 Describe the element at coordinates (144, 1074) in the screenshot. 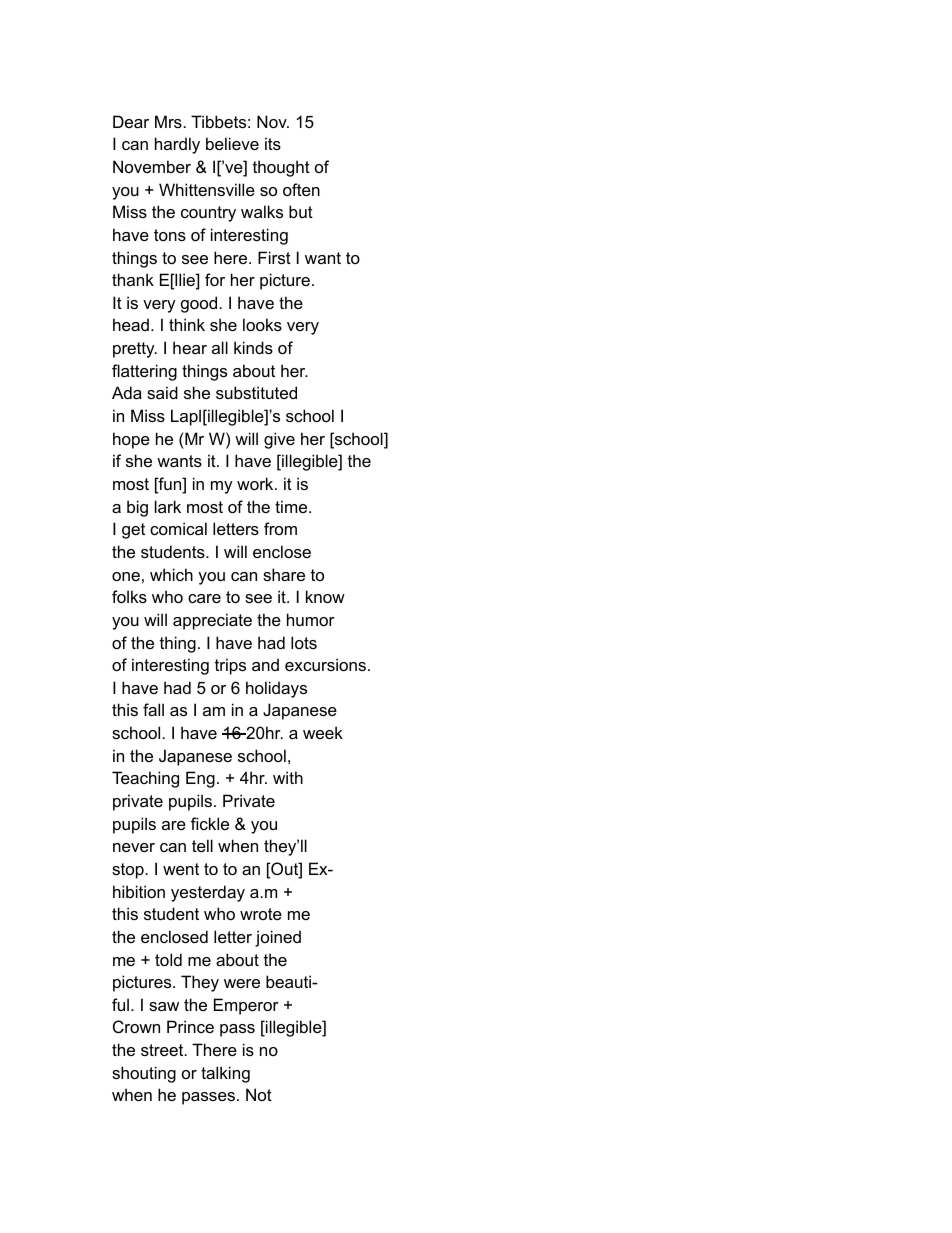

I see `shouting` at that location.
